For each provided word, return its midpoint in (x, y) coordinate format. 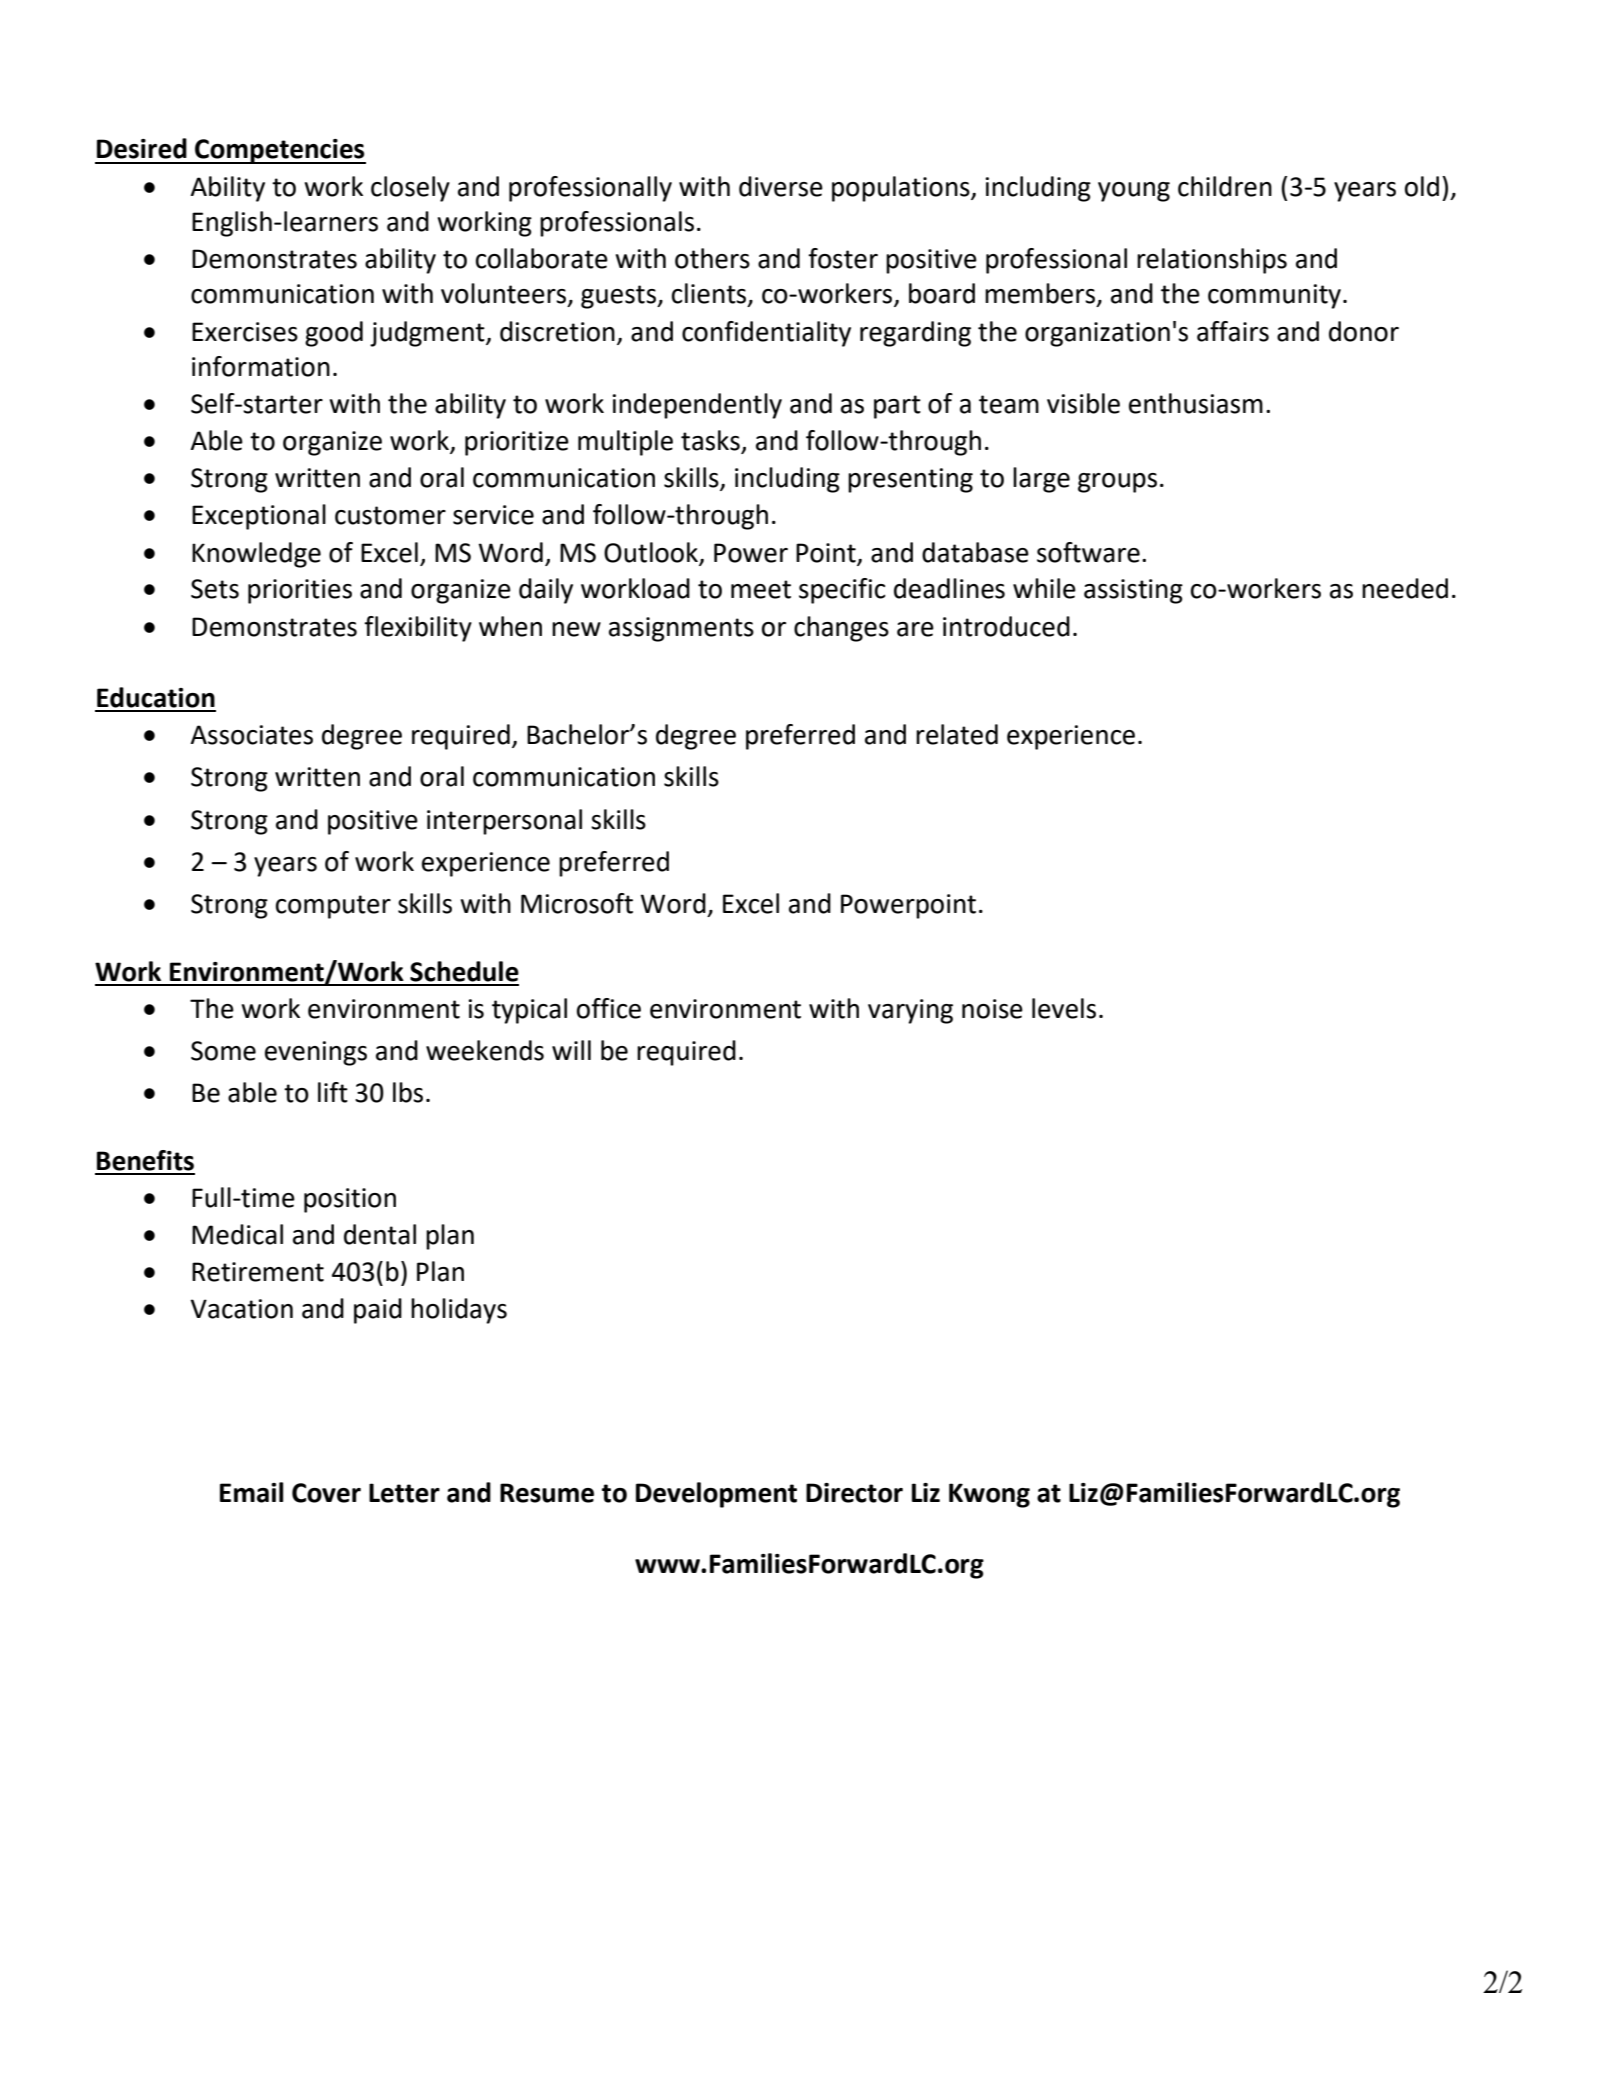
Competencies (279, 151)
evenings (316, 1053)
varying (910, 1011)
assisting (1133, 591)
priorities (300, 591)
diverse (781, 186)
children (1225, 186)
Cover (326, 1493)
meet (761, 589)
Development (716, 1495)
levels (1064, 1008)
